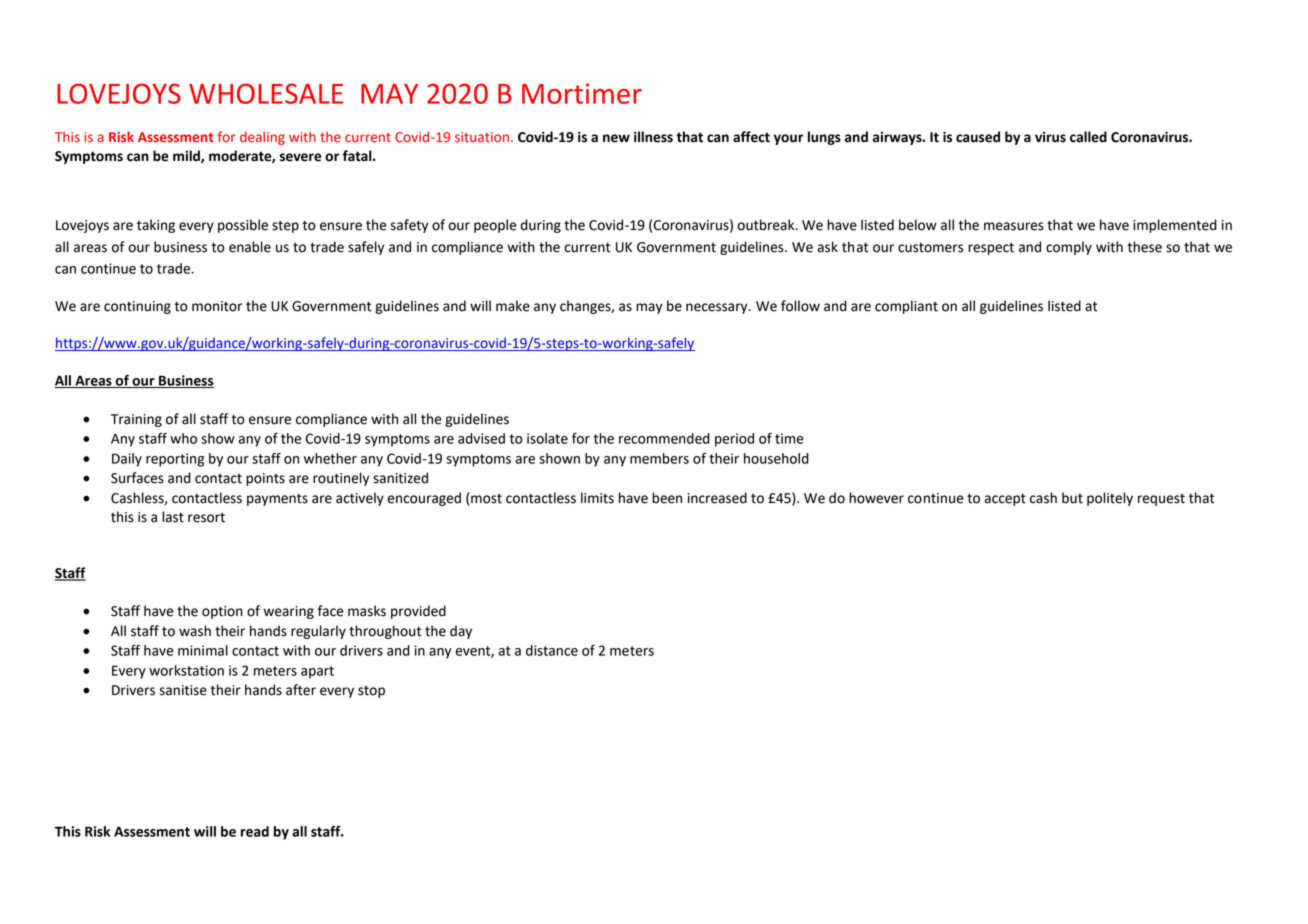 The height and width of the page is (924, 1308). Describe the element at coordinates (1088, 137) in the page. I see `called` at that location.
